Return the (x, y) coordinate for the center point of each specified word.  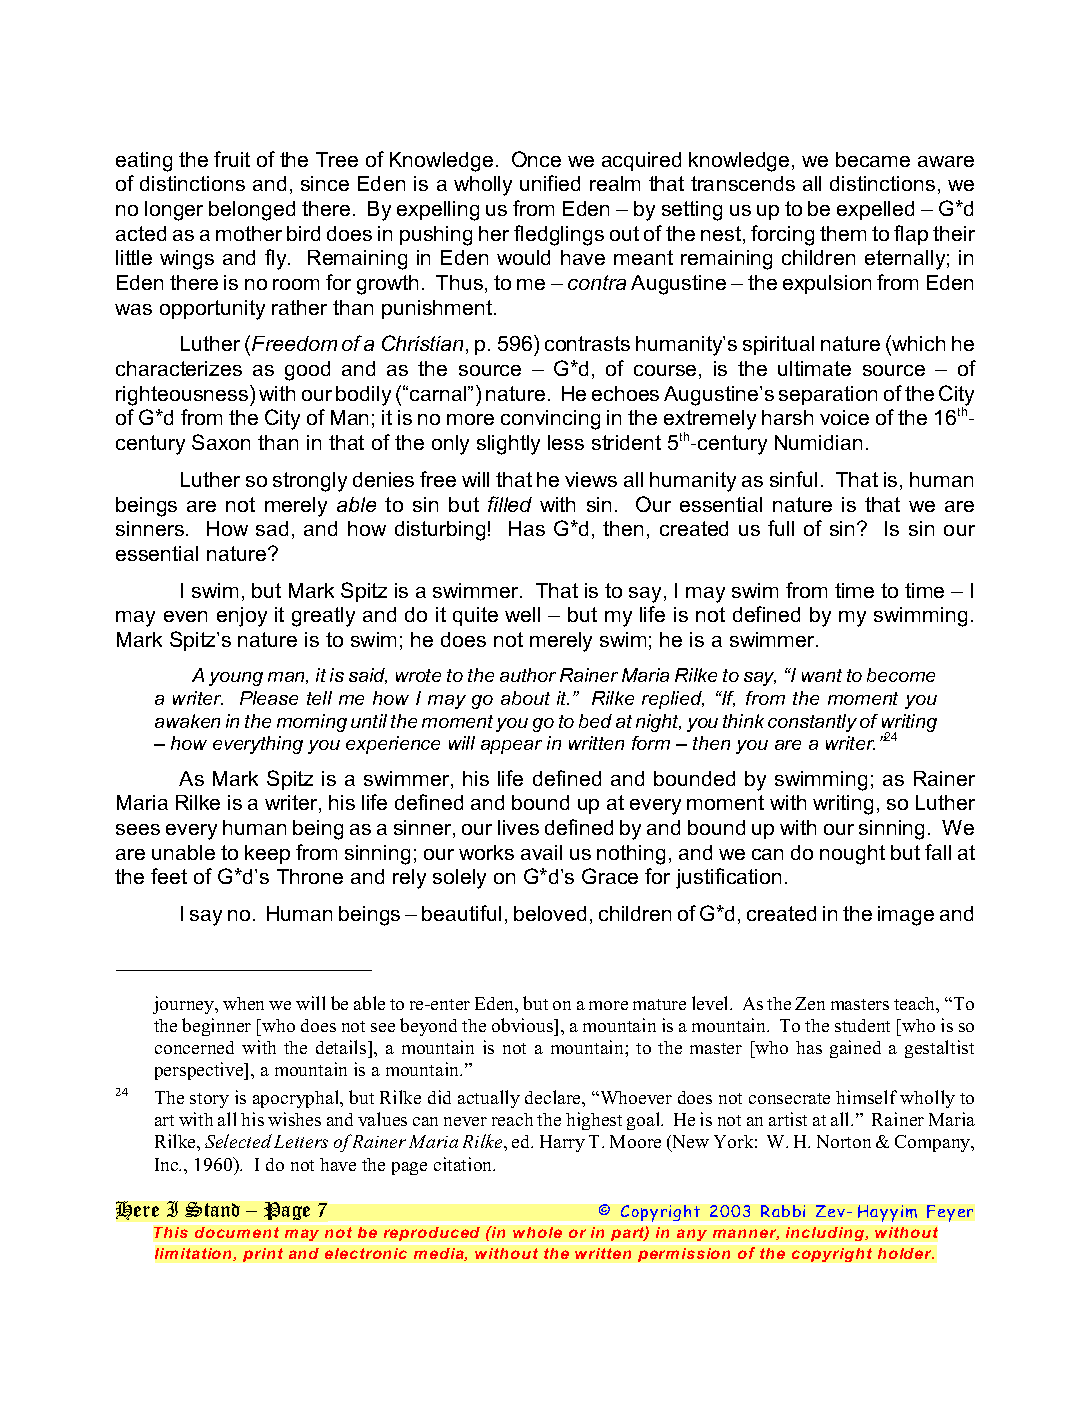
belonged (252, 211)
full (781, 528)
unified (550, 183)
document (237, 1232)
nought (852, 855)
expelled (875, 210)
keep (267, 854)
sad (272, 528)
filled (510, 504)
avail (541, 852)
